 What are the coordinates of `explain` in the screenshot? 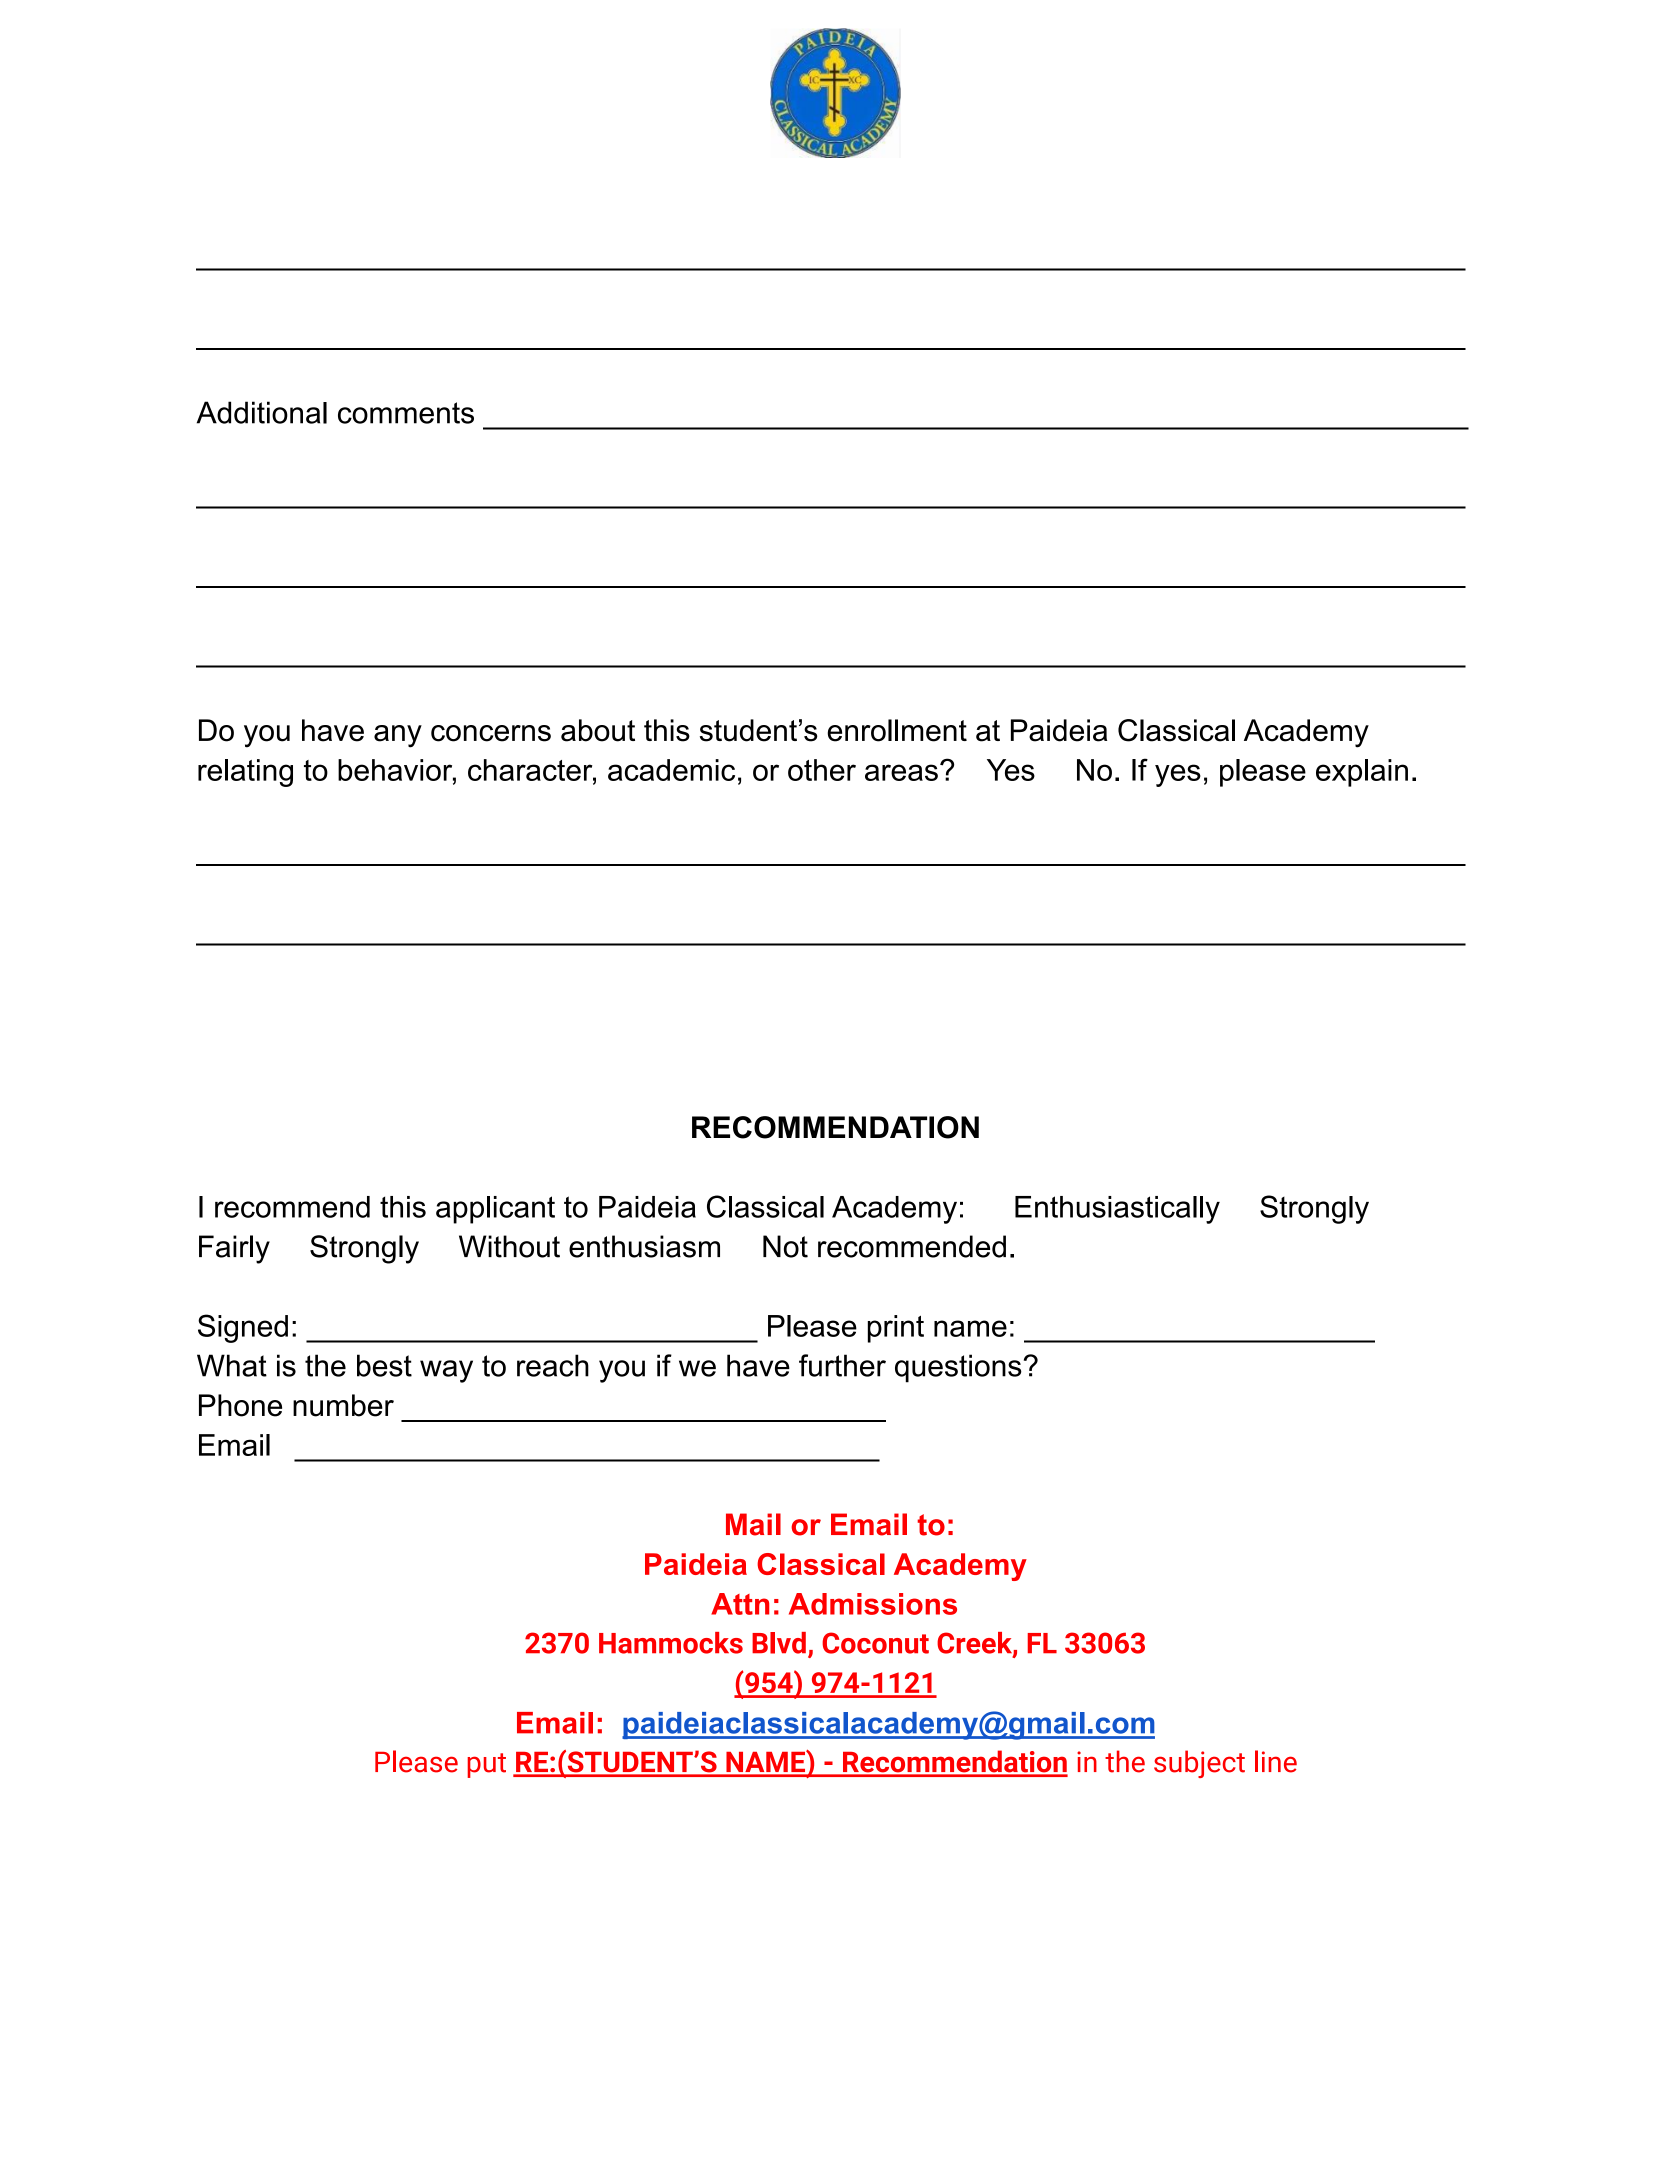 It's located at (1362, 773).
